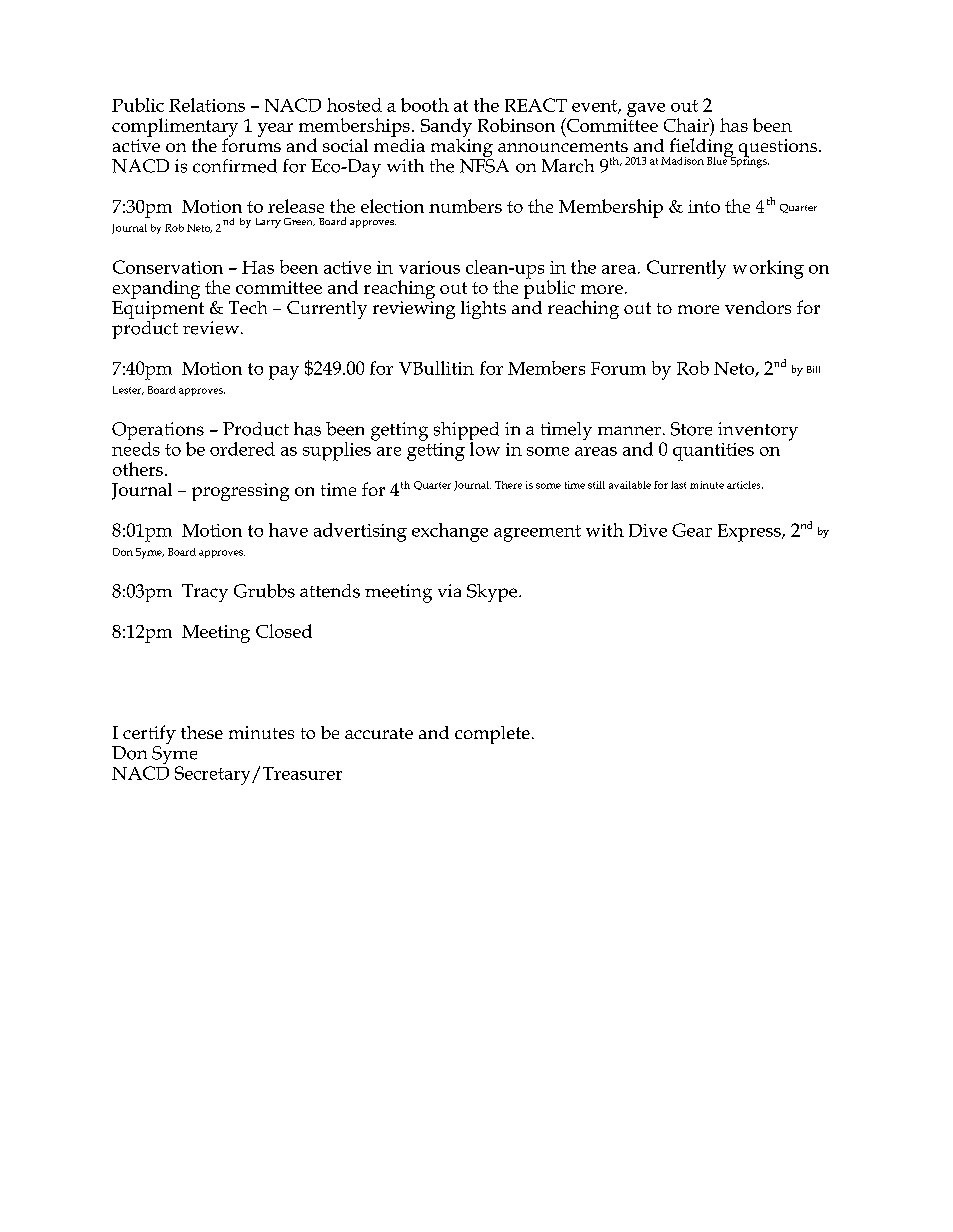 The width and height of the screenshot is (953, 1232). What do you see at coordinates (492, 735) in the screenshot?
I see `complete` at bounding box center [492, 735].
